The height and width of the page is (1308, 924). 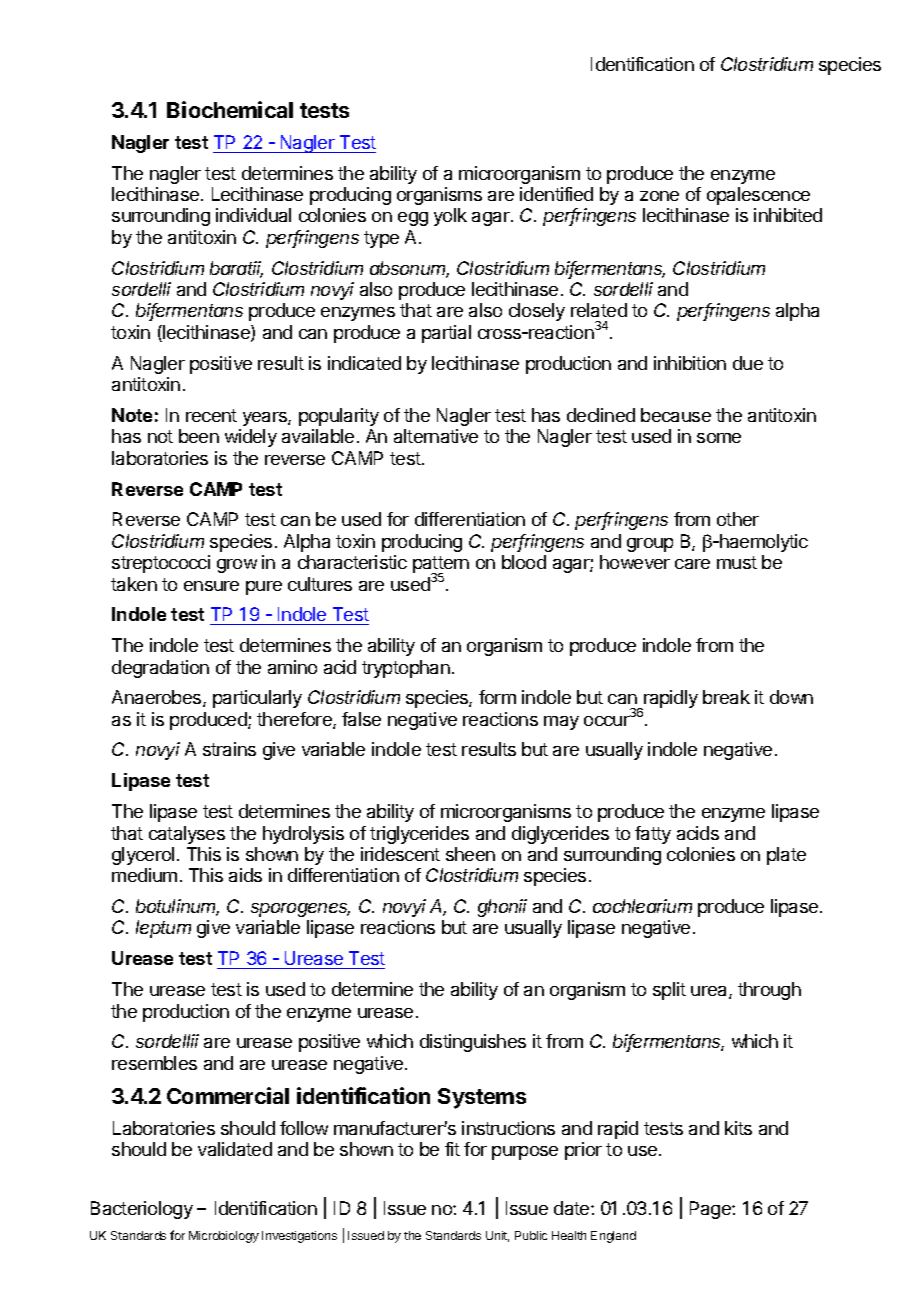 I want to click on zone, so click(x=659, y=196).
